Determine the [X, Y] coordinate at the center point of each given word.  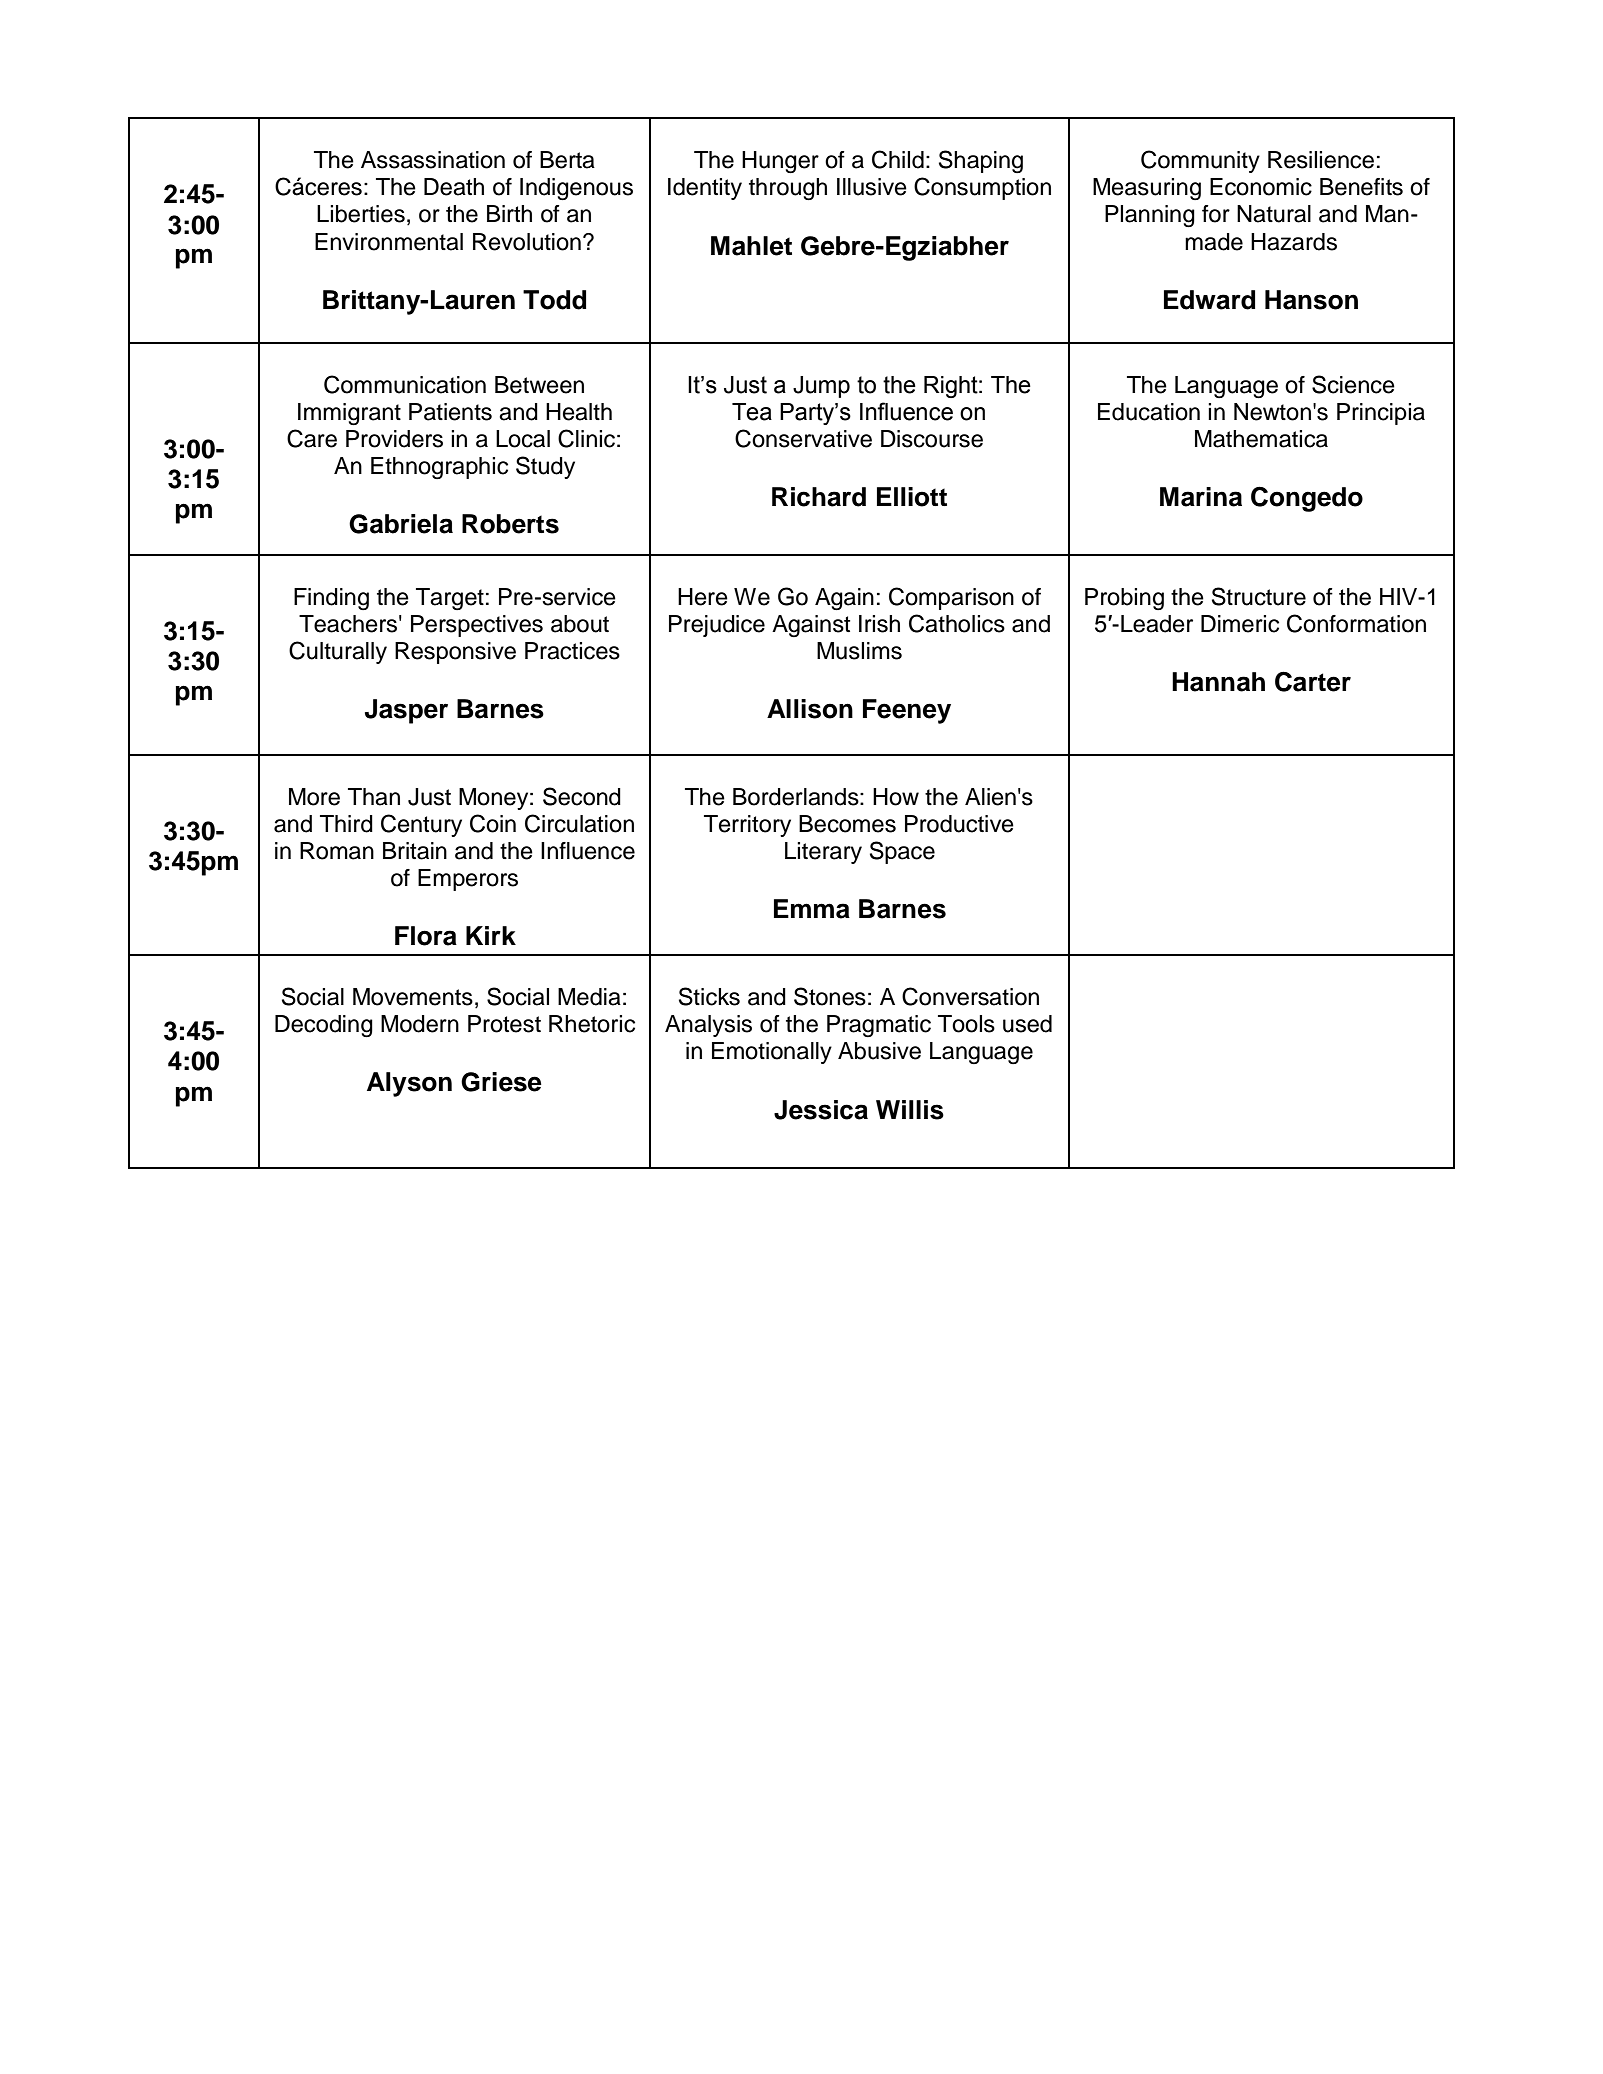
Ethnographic [439, 468]
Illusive [872, 187]
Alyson [409, 1084]
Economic [1261, 187]
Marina [1201, 497]
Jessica [821, 1110]
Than [374, 797]
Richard [819, 497]
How [896, 797]
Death [454, 187]
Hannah [1218, 682]
